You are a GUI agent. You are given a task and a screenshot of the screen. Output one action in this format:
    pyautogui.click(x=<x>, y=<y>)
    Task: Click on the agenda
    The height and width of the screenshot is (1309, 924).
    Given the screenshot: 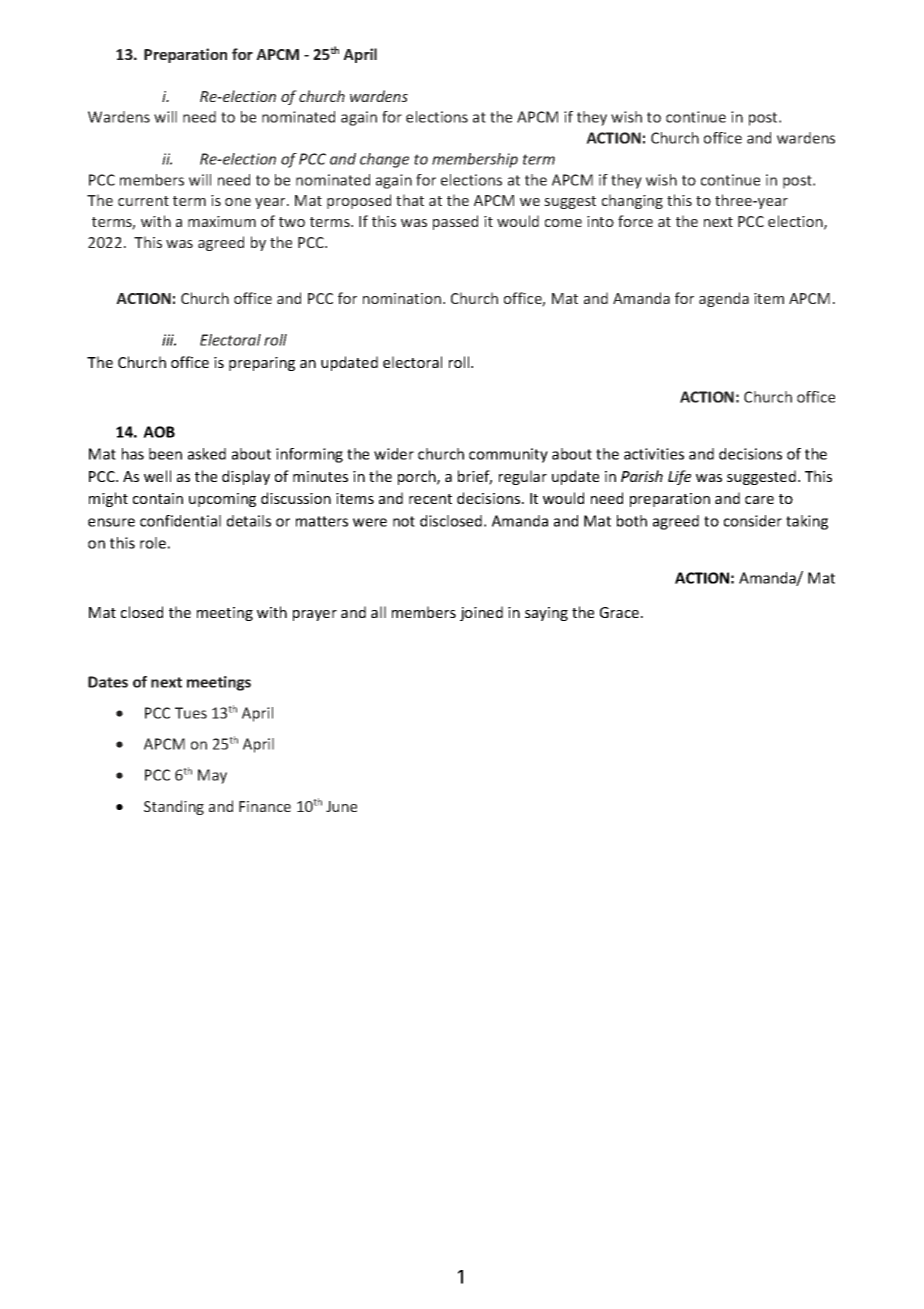 What is the action you would take?
    pyautogui.click(x=724, y=299)
